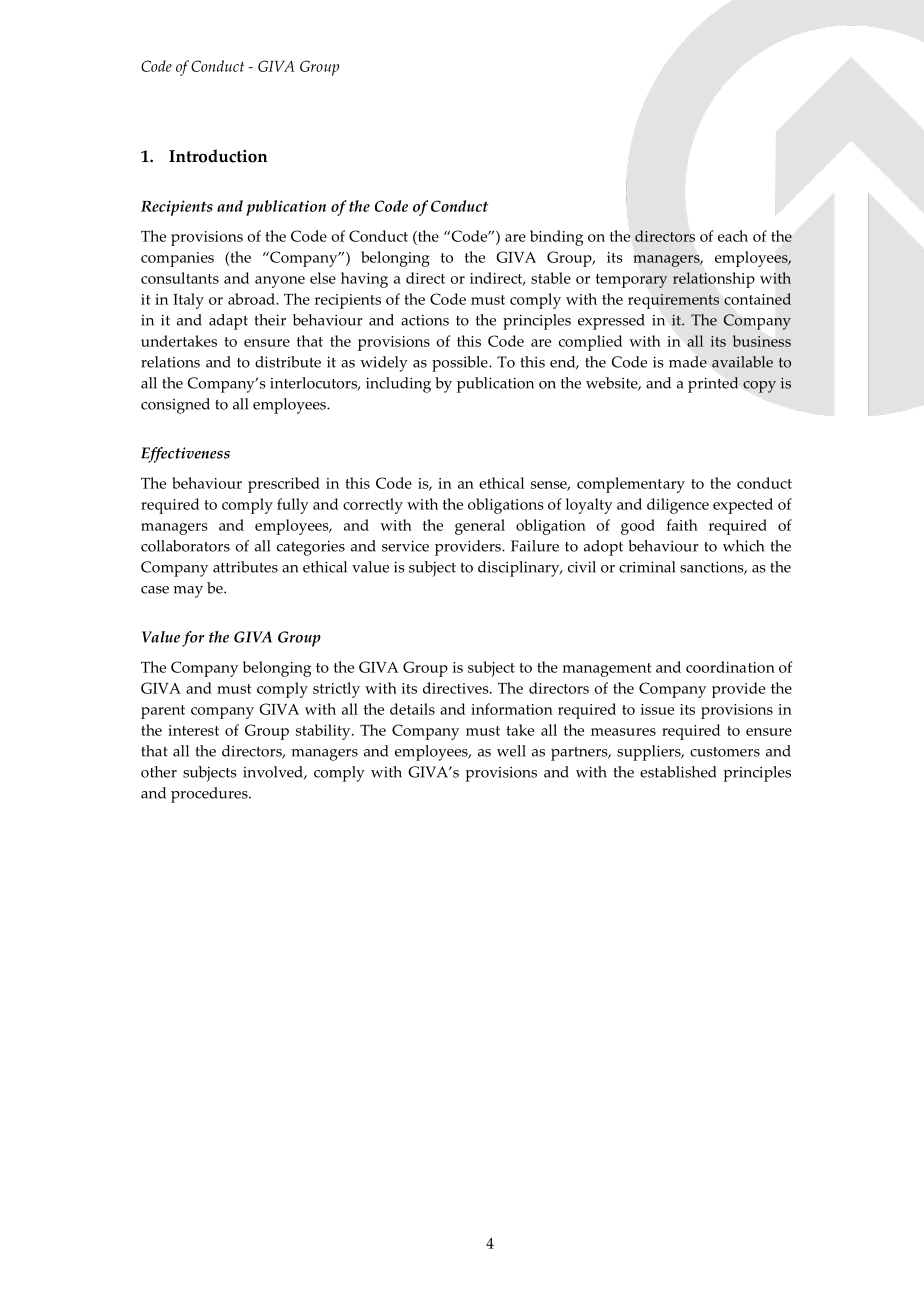 The width and height of the page is (924, 1308). I want to click on made, so click(688, 362).
